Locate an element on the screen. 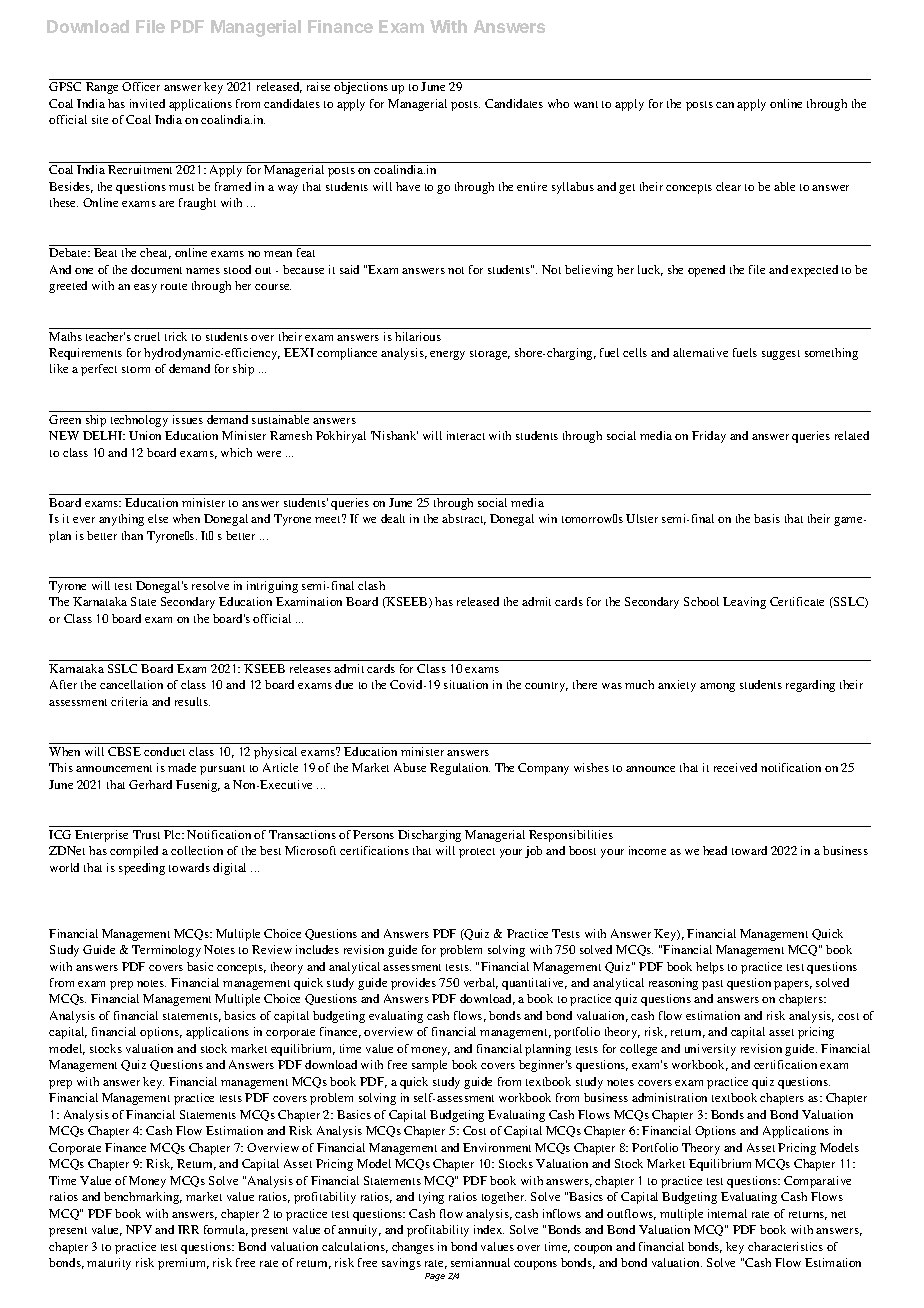  abstract is located at coordinates (464, 519).
